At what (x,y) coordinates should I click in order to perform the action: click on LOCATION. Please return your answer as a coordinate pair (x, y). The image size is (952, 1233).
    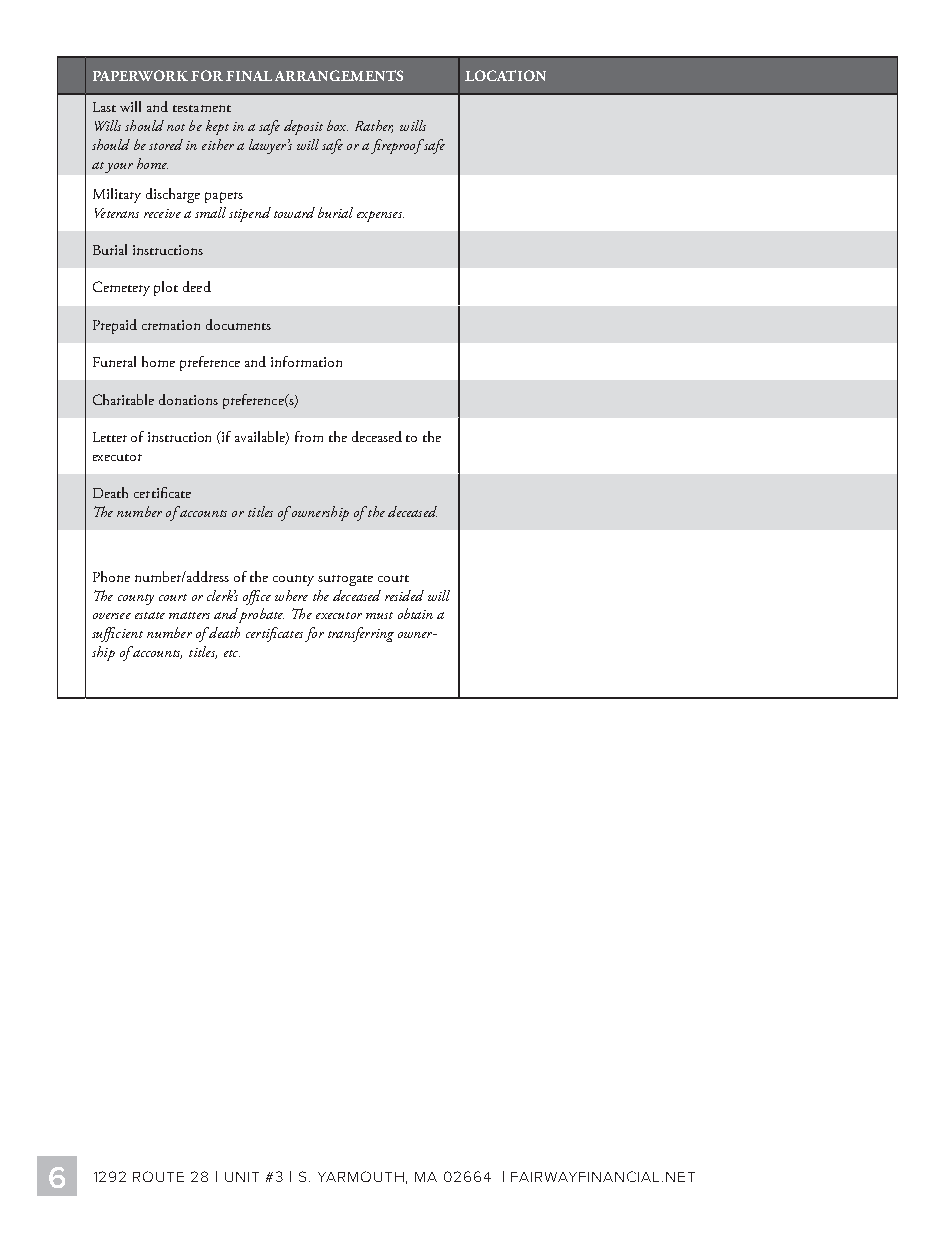
    Looking at the image, I should click on (505, 75).
